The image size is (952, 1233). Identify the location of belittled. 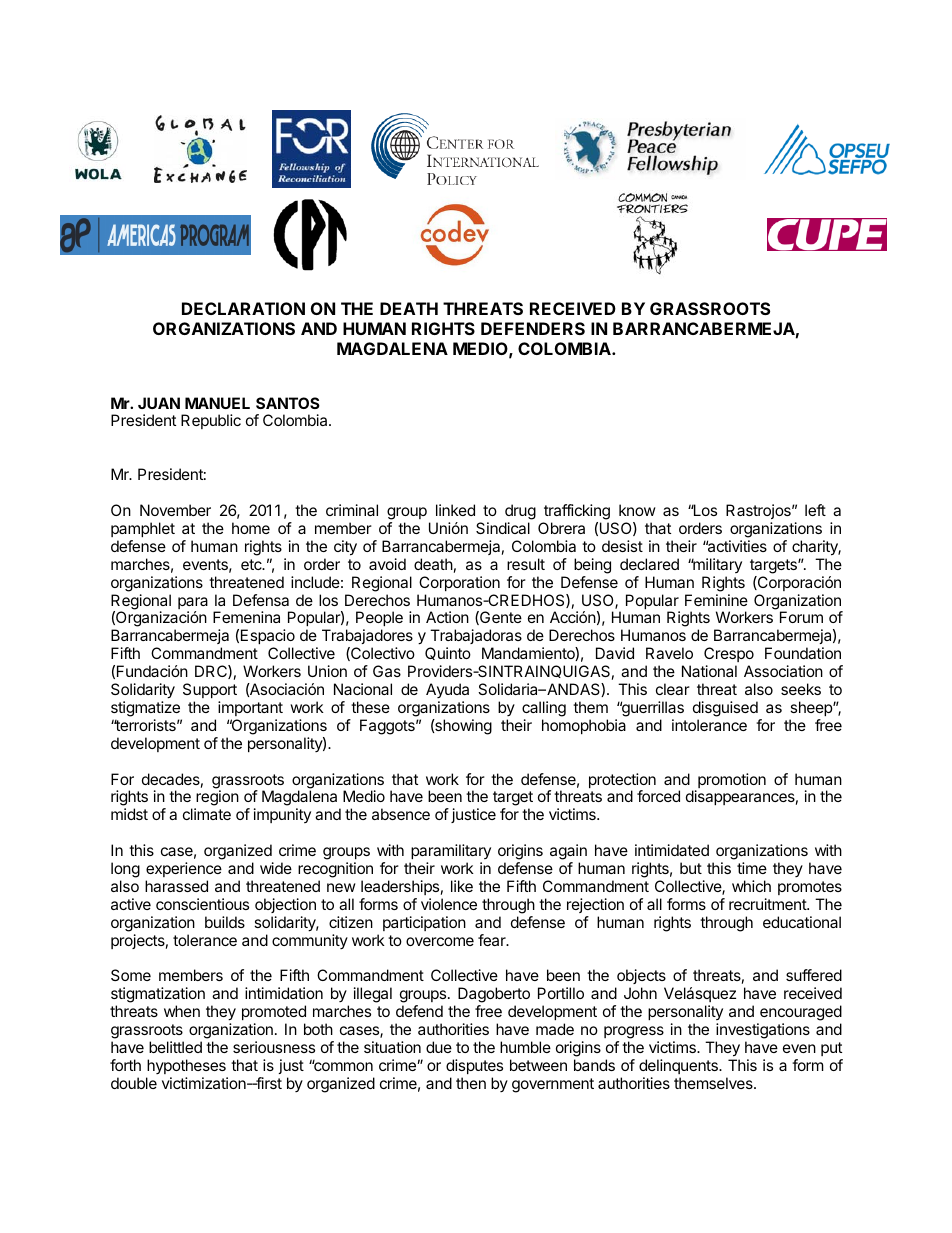
(175, 1047).
